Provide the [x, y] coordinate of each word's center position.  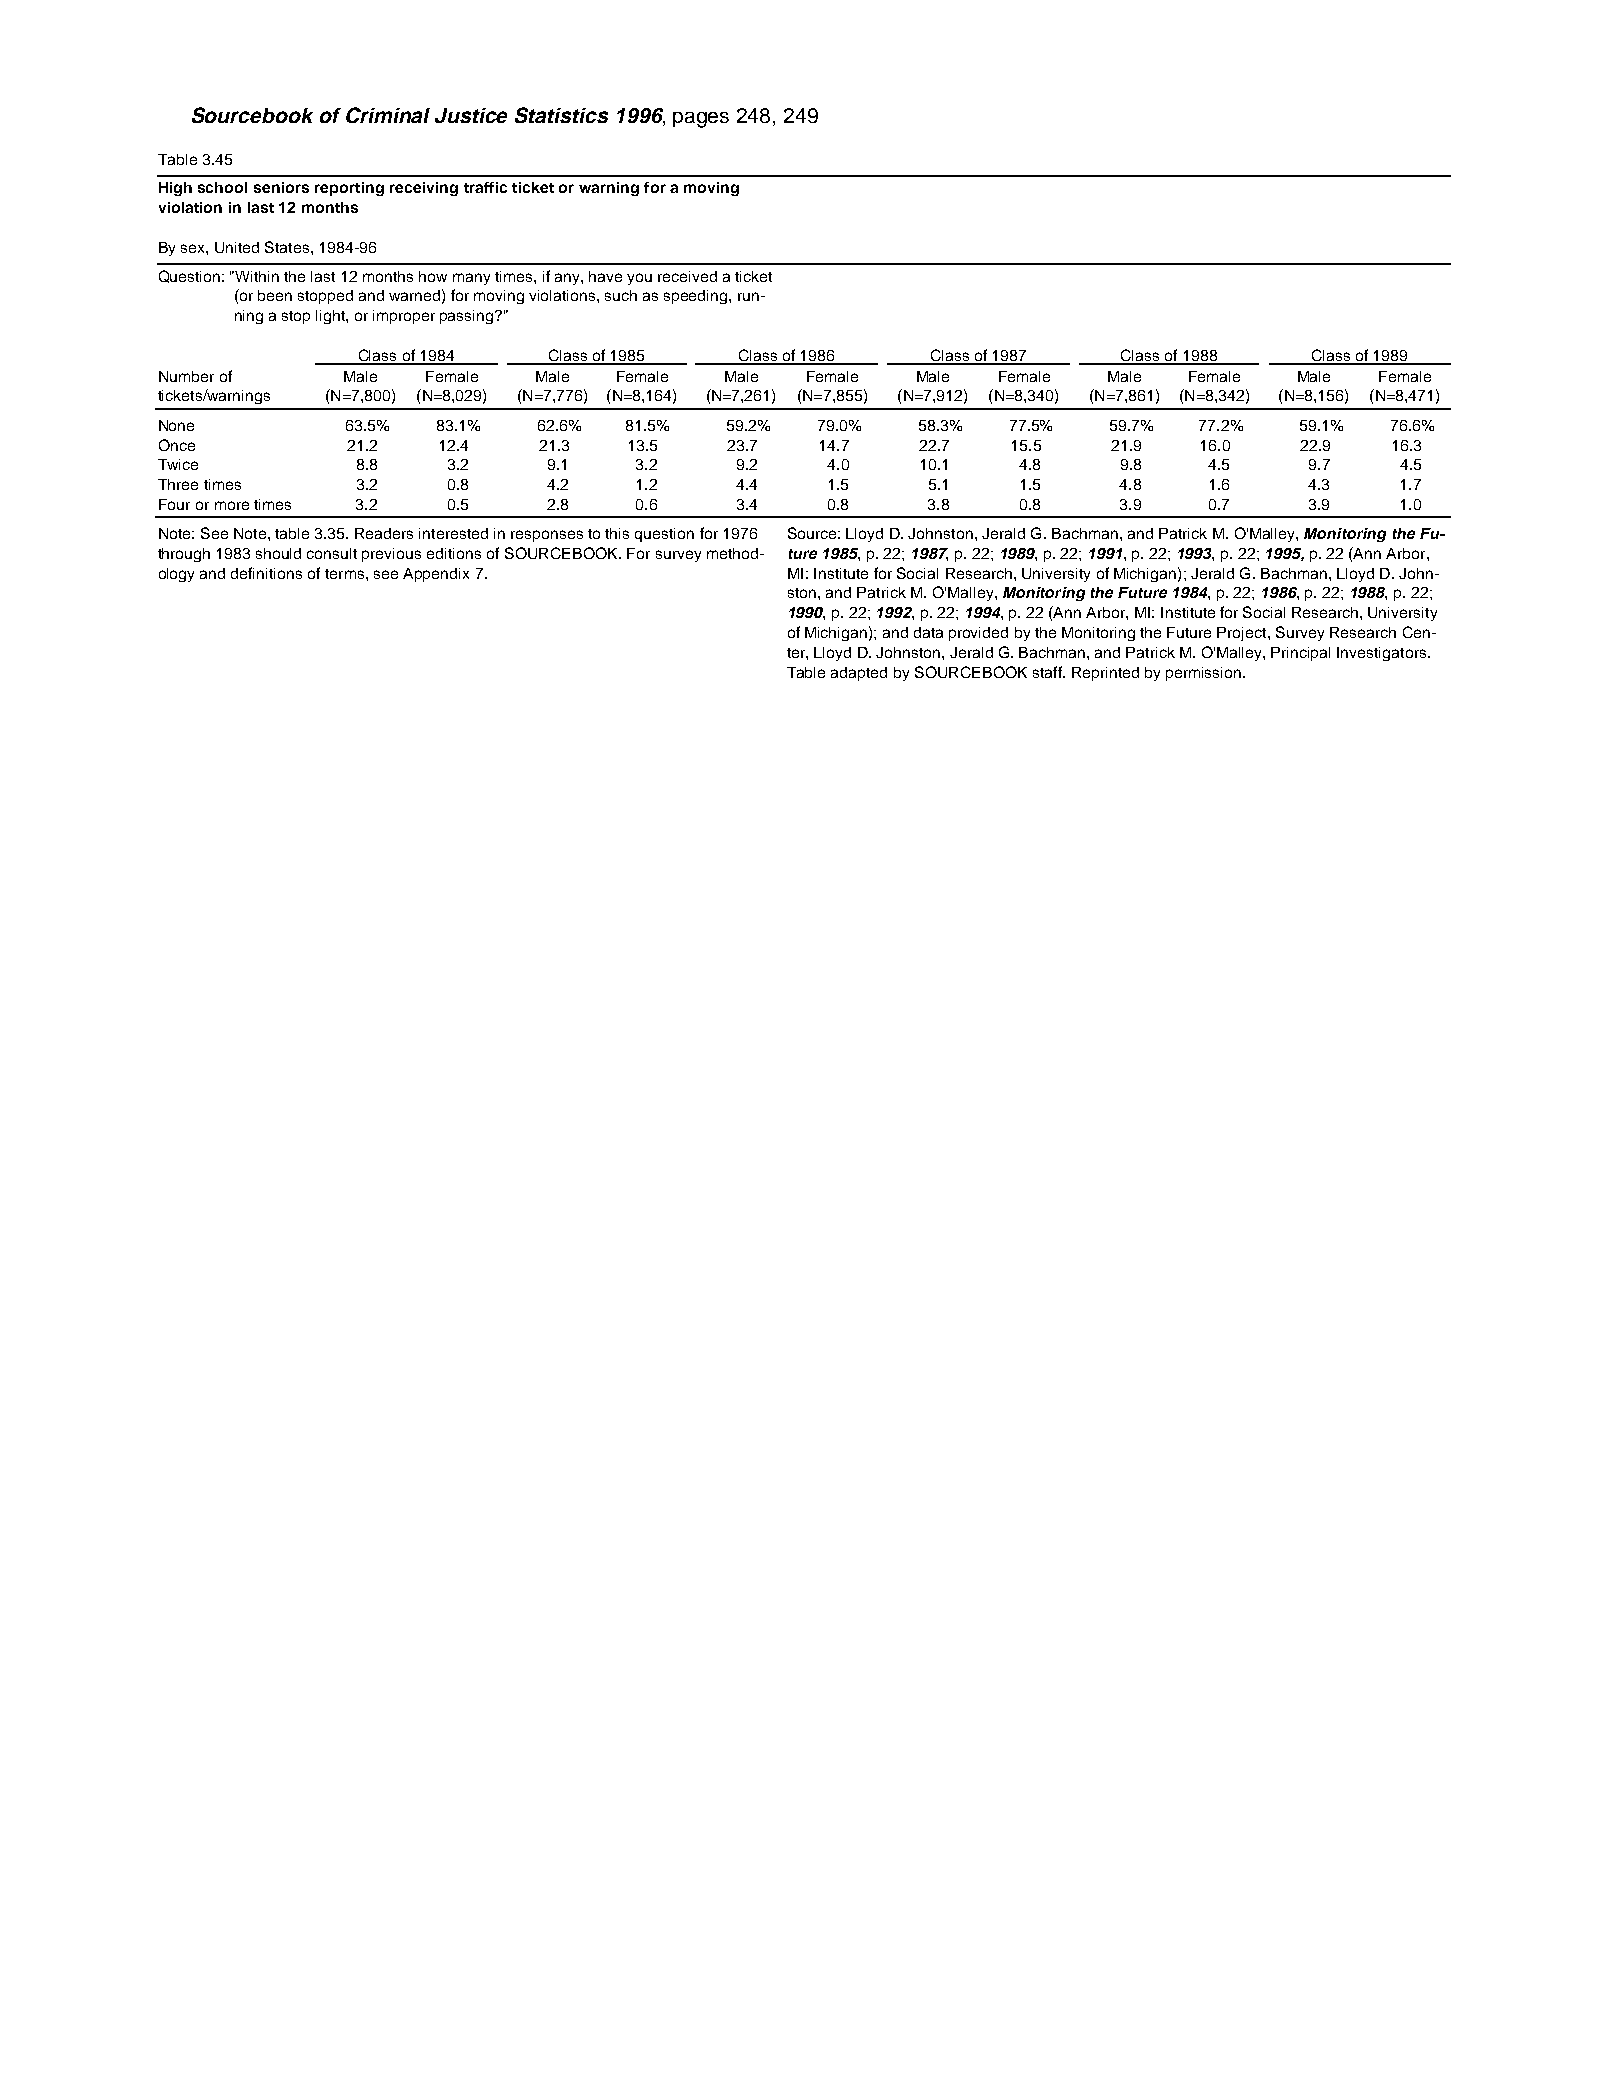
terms [346, 574]
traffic [485, 187]
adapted [859, 674]
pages [701, 120]
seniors [281, 187]
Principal [1300, 654]
